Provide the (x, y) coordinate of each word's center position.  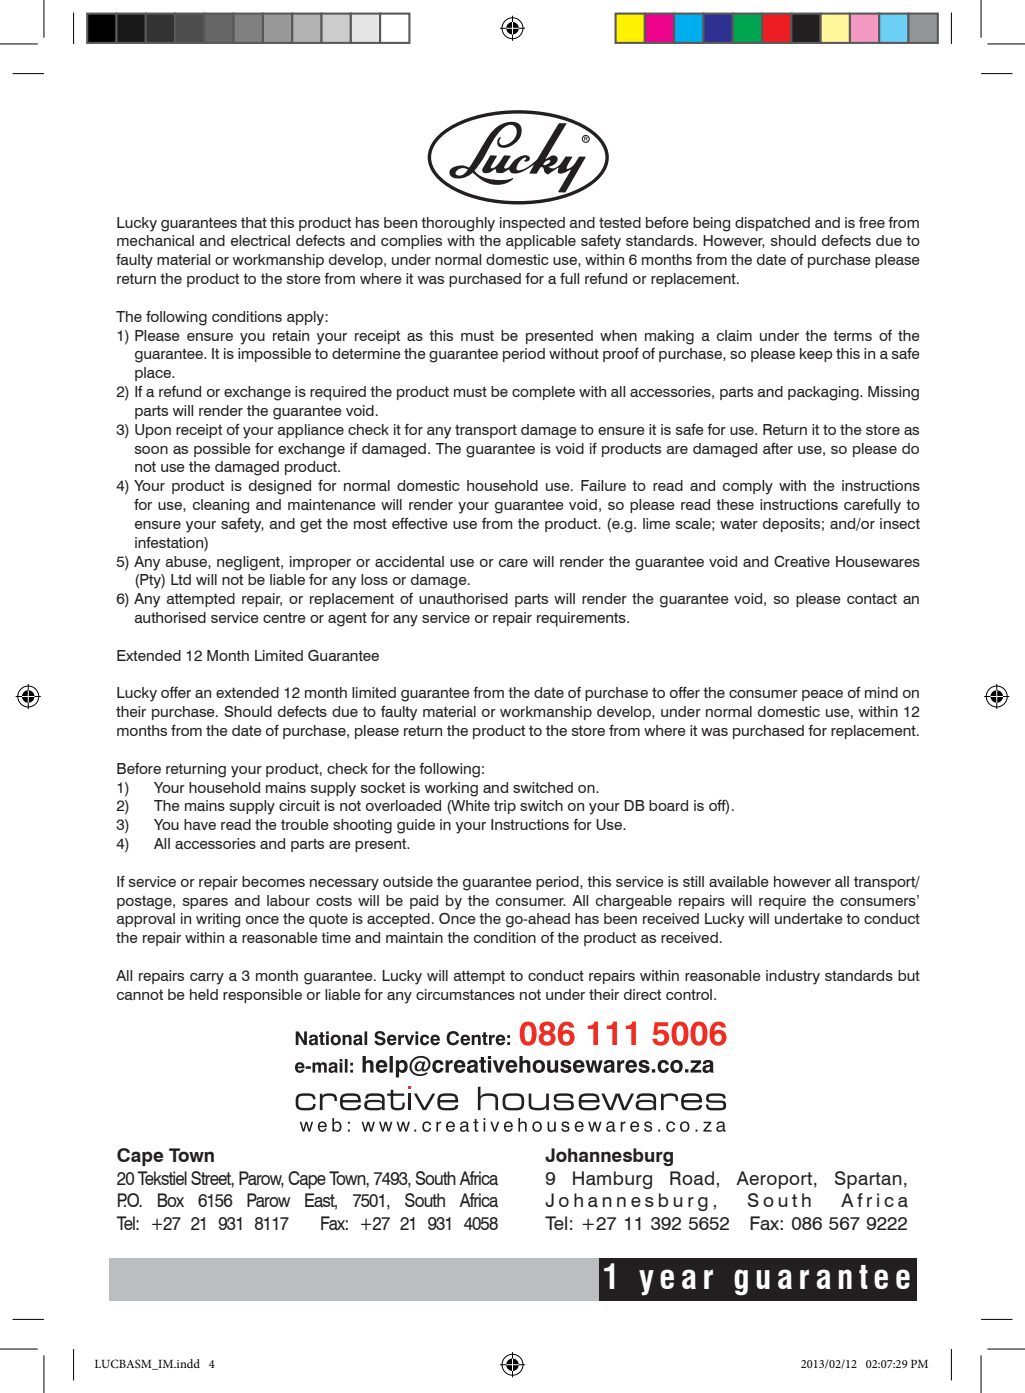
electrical (260, 240)
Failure (603, 485)
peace (822, 695)
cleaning (221, 506)
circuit (299, 805)
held (204, 994)
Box (171, 1200)
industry (793, 977)
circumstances (465, 994)
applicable (541, 242)
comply (748, 487)
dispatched (772, 224)
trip (505, 807)
